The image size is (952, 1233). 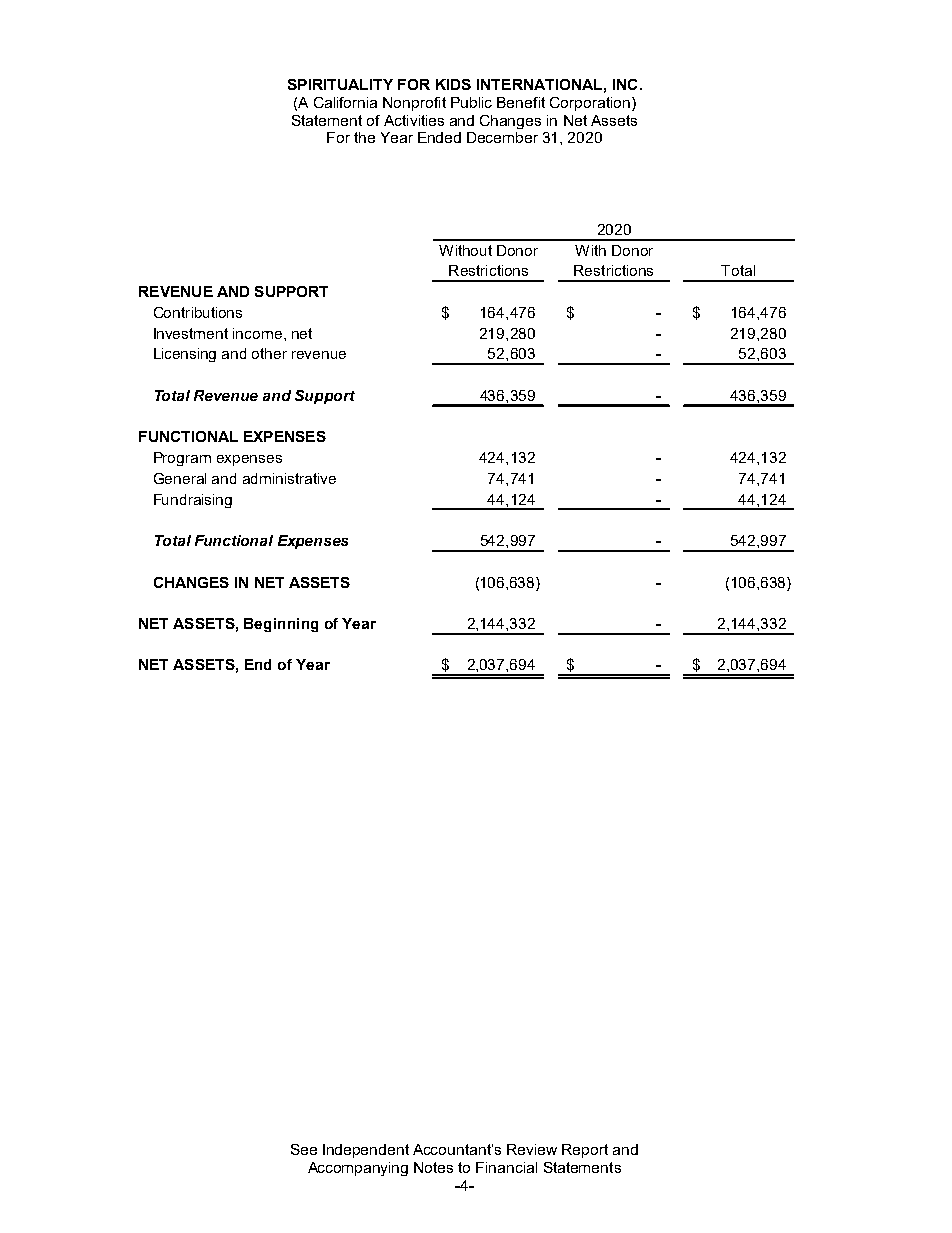 I want to click on See, so click(x=304, y=1149).
